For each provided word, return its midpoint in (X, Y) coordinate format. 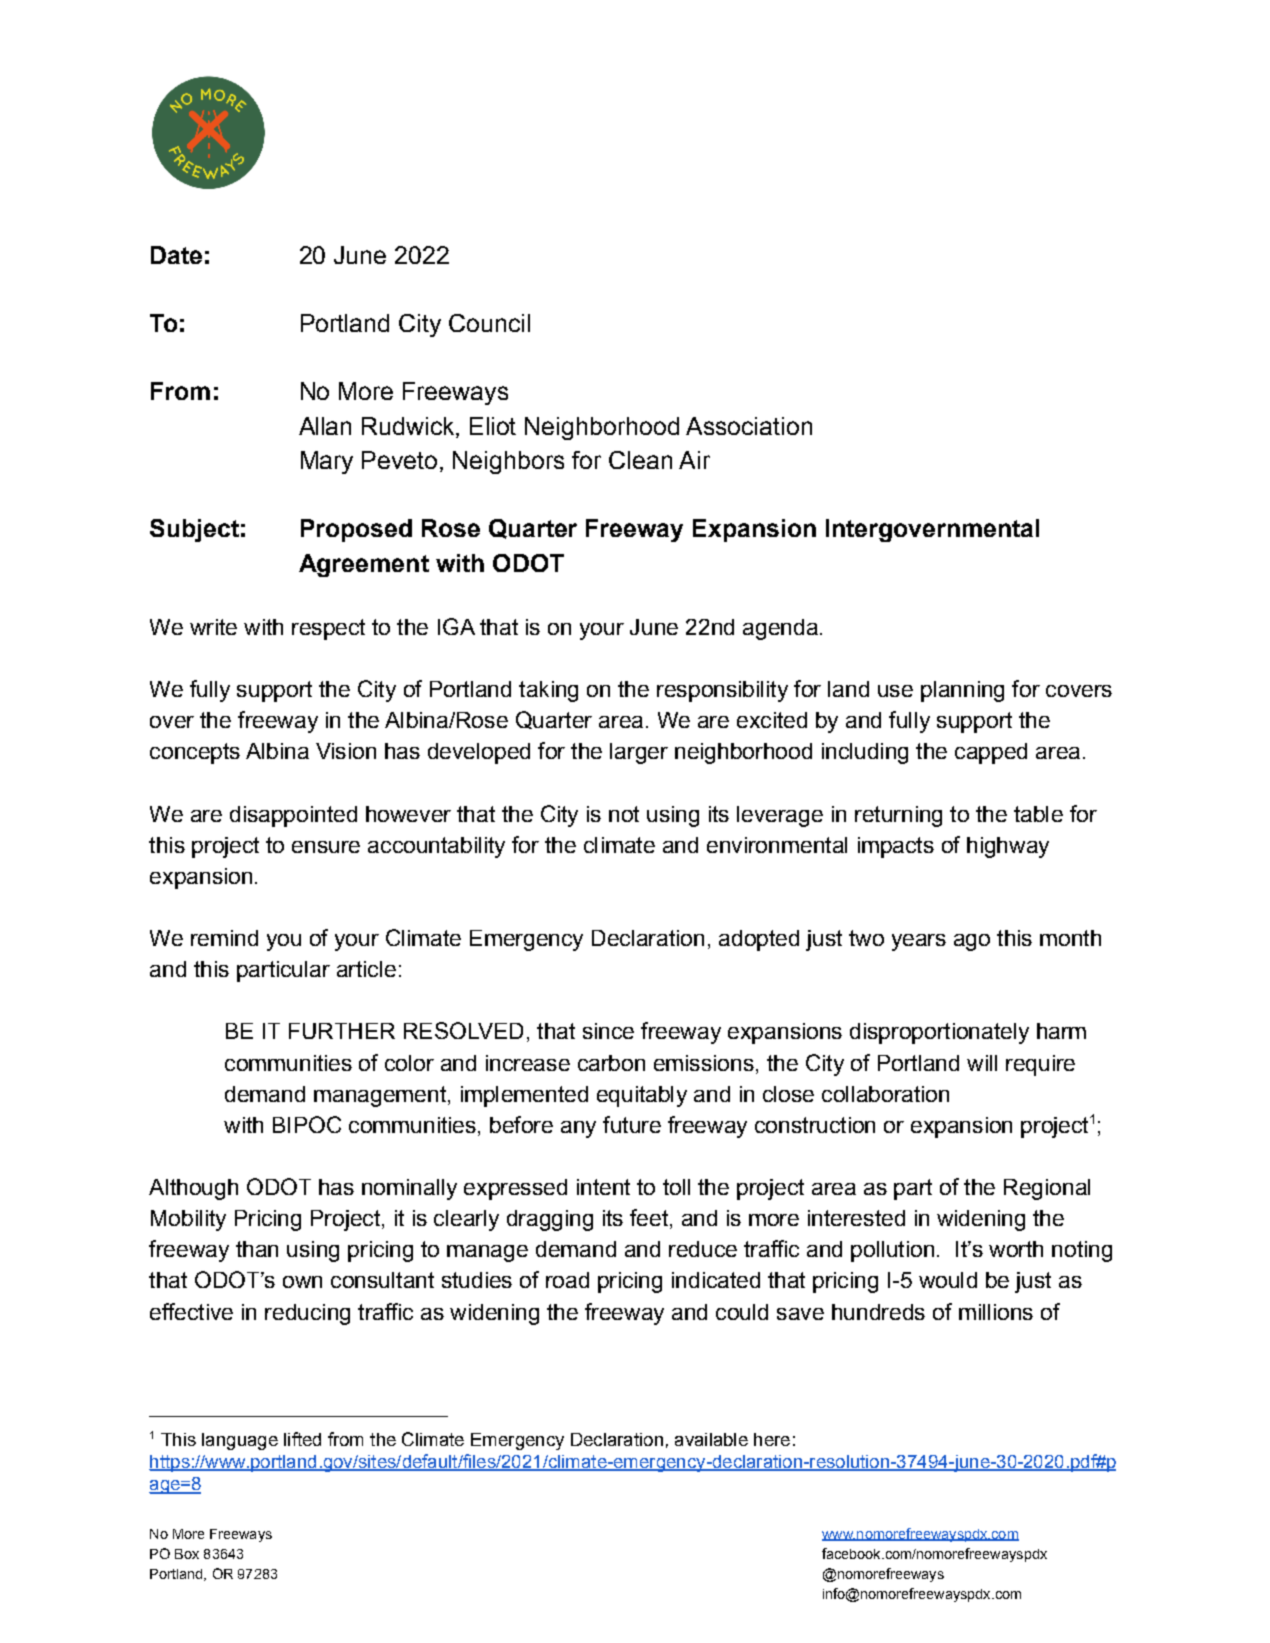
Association (749, 426)
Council (489, 323)
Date (176, 255)
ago (972, 942)
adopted (759, 940)
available (711, 1439)
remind (224, 938)
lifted (302, 1439)
